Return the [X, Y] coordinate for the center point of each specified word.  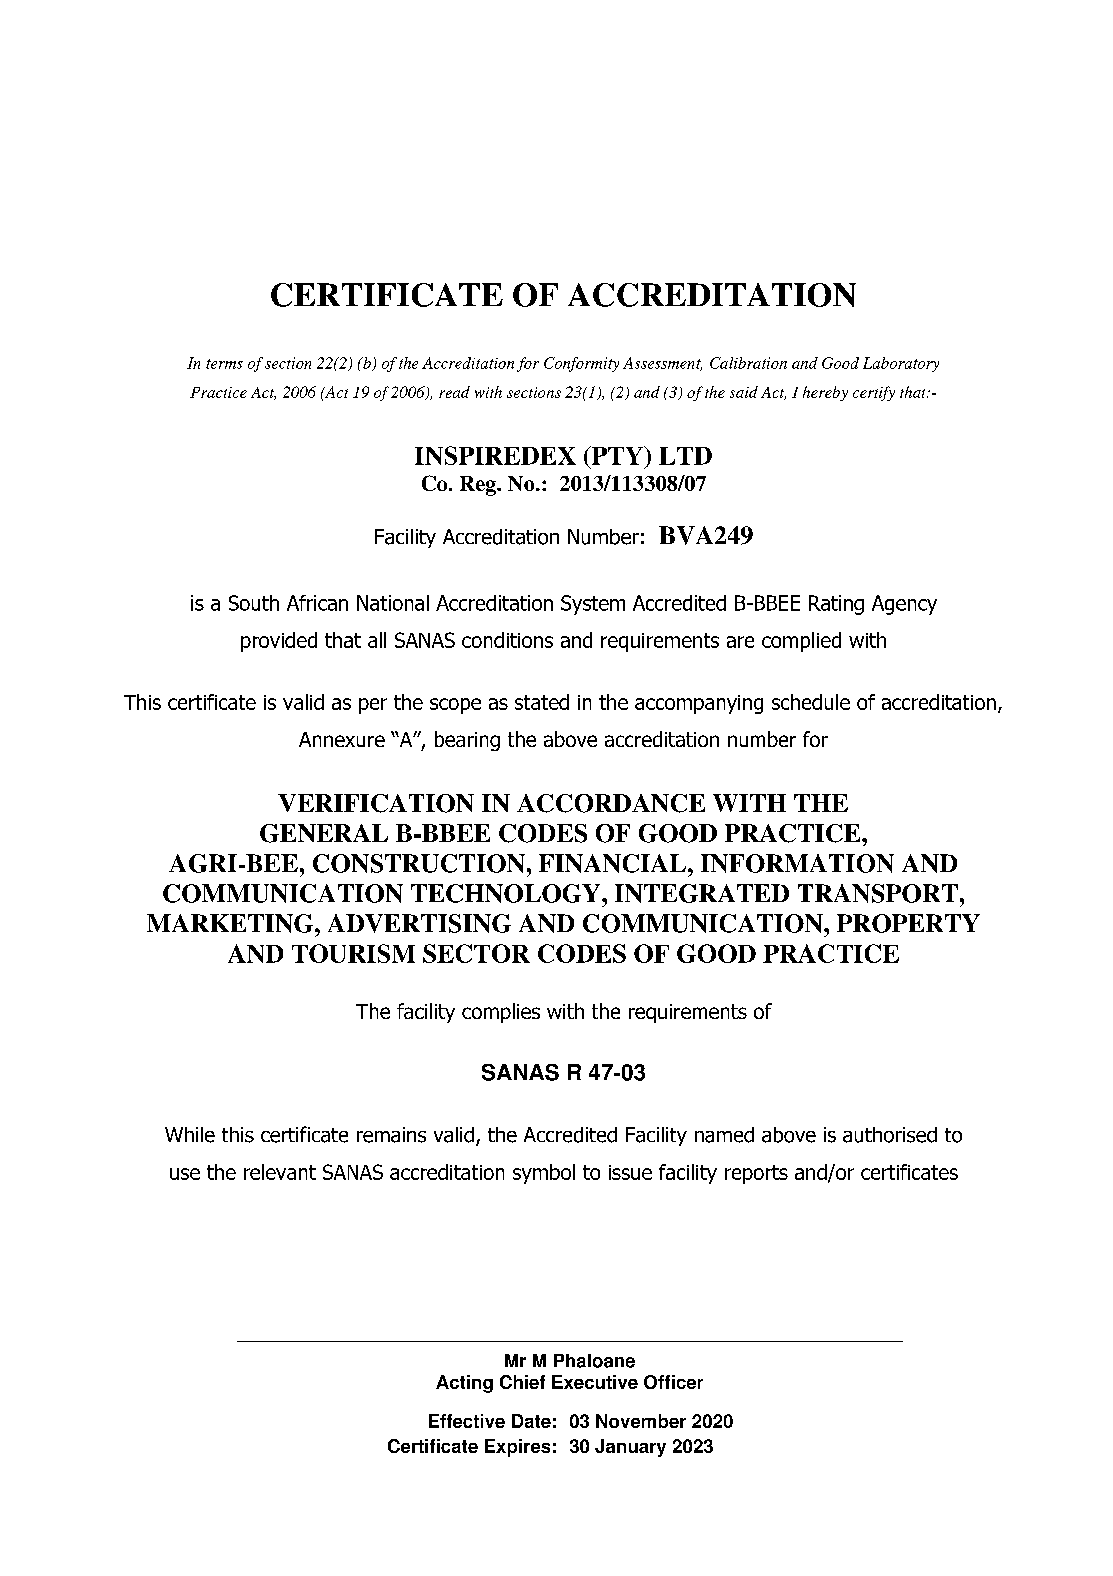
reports [756, 1174]
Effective [467, 1421]
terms [224, 364]
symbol [544, 1174]
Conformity [581, 364]
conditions [507, 640]
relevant [280, 1172]
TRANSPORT [878, 893]
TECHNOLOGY [507, 893]
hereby [825, 393]
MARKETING [231, 923]
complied [801, 642]
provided [279, 642]
